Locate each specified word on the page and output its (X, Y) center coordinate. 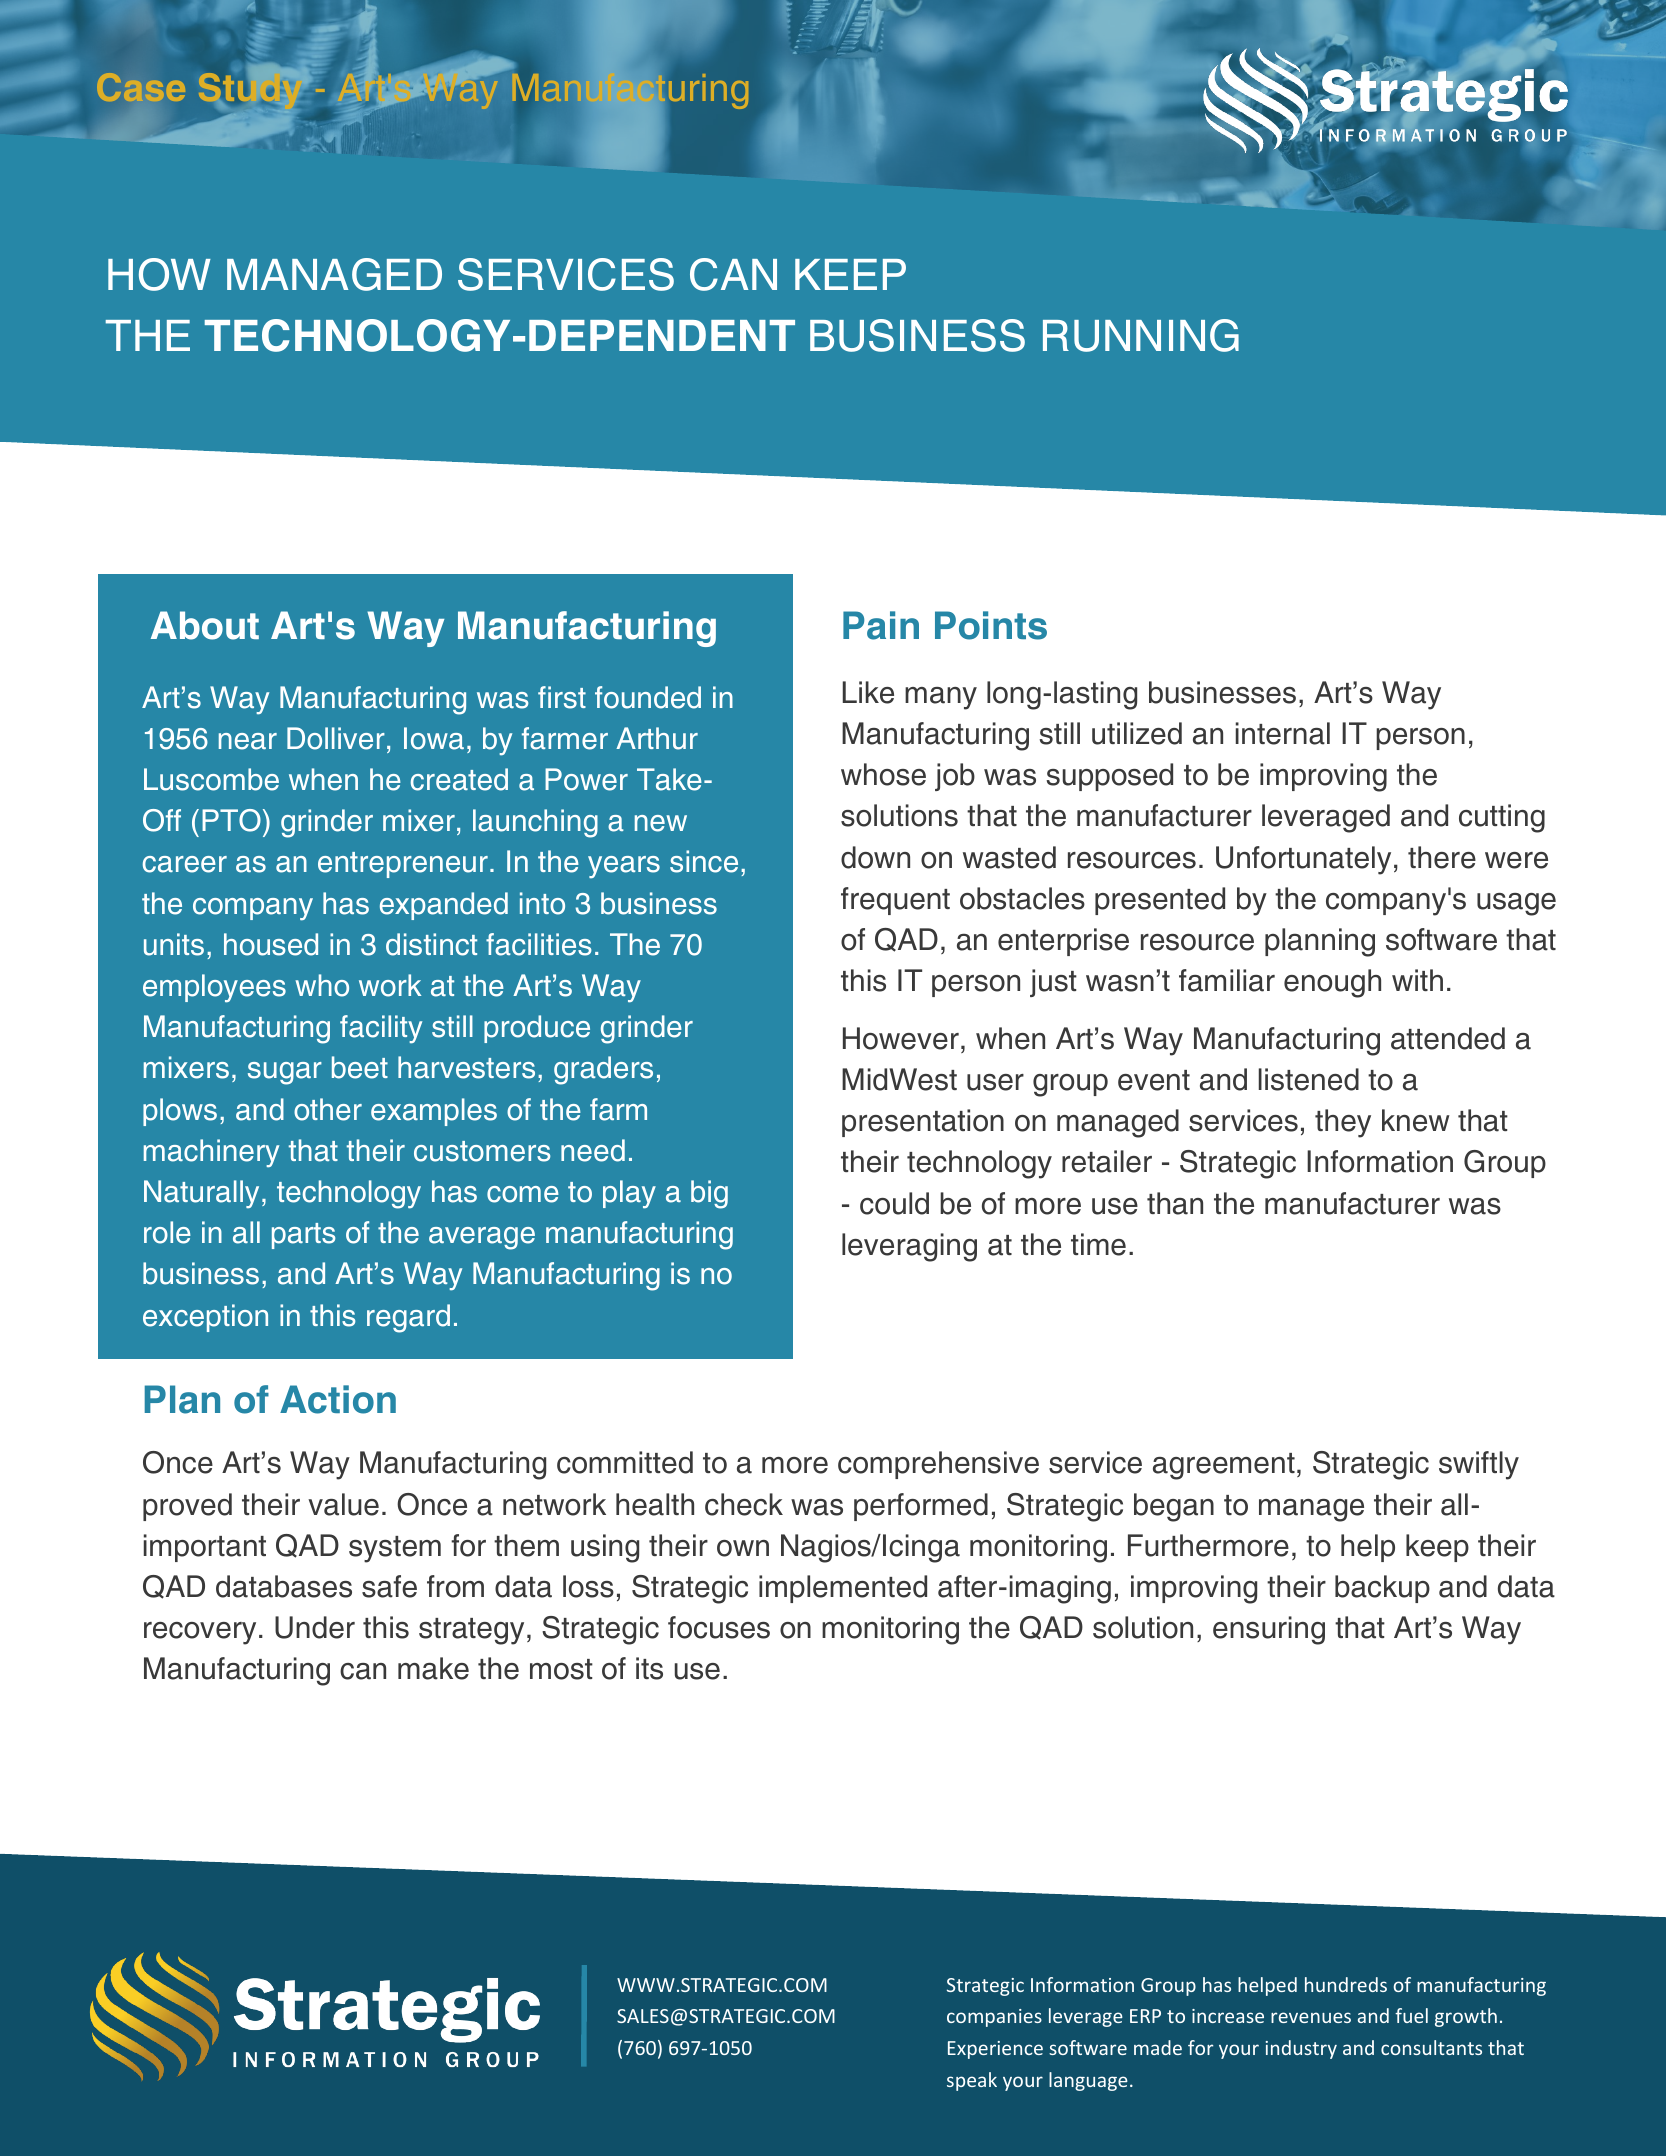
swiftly (1479, 1465)
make (433, 1668)
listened (1309, 1079)
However (901, 1038)
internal (1283, 733)
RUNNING (1141, 335)
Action (338, 1399)
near (248, 741)
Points (991, 625)
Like (868, 692)
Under (315, 1627)
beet (360, 1067)
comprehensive (938, 1465)
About (205, 625)
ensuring (1269, 1630)
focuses (719, 1627)
